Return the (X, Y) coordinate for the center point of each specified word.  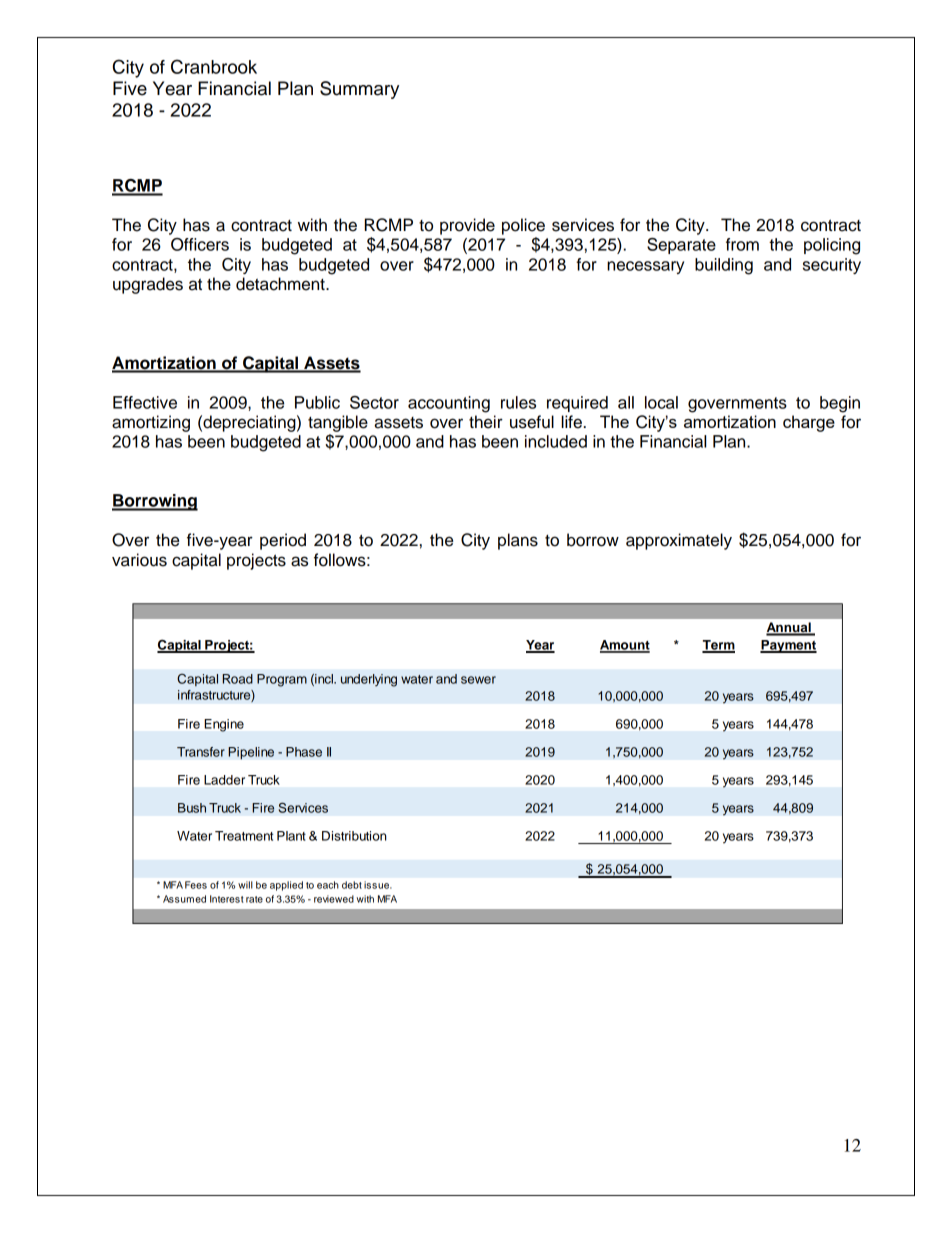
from (742, 244)
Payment (788, 646)
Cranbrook (214, 66)
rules (518, 402)
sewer (478, 680)
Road (238, 679)
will (245, 885)
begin (840, 404)
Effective (145, 402)
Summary (359, 90)
